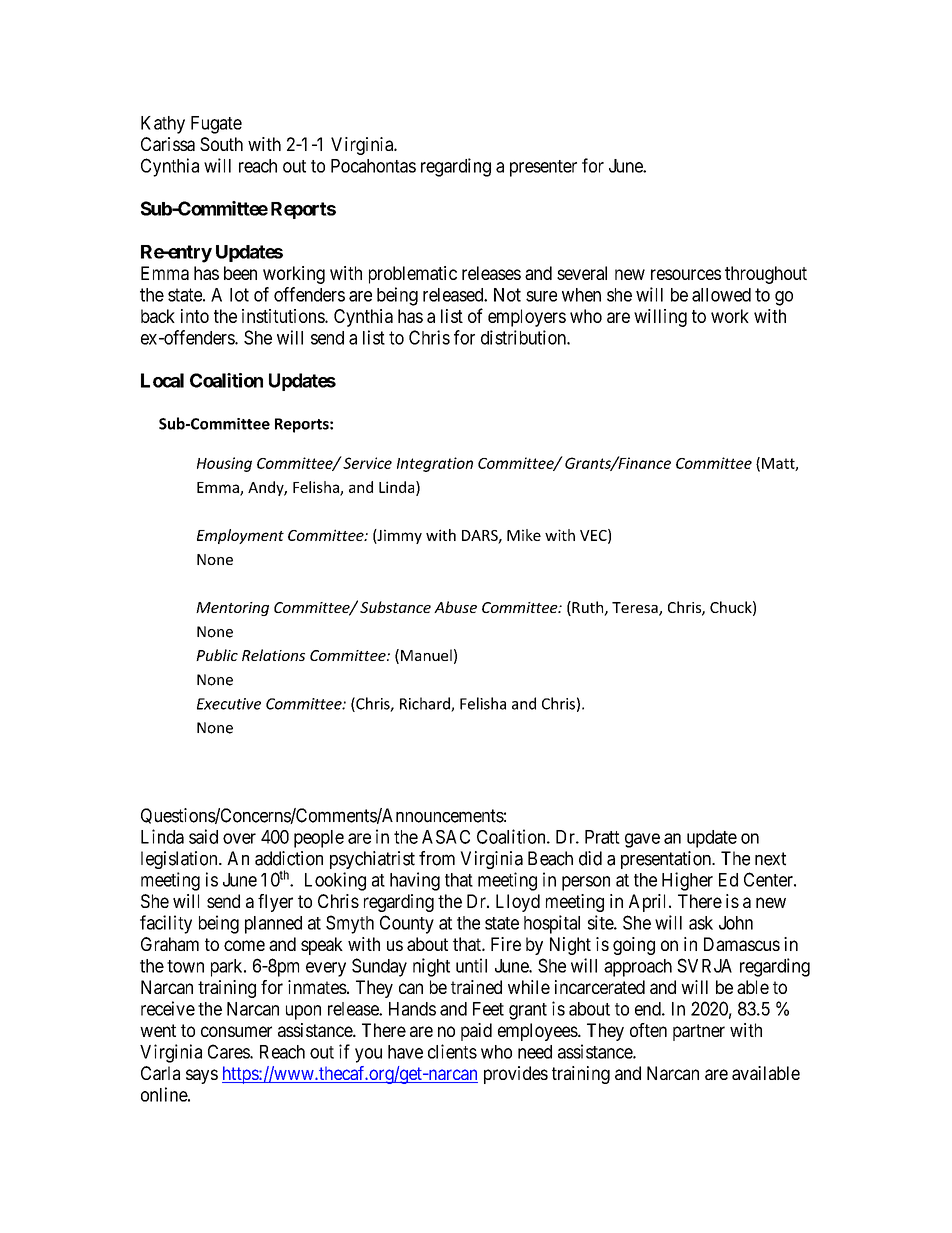 Image resolution: width=952 pixels, height=1233 pixels. What do you see at coordinates (455, 607) in the screenshot?
I see `Abuse` at bounding box center [455, 607].
